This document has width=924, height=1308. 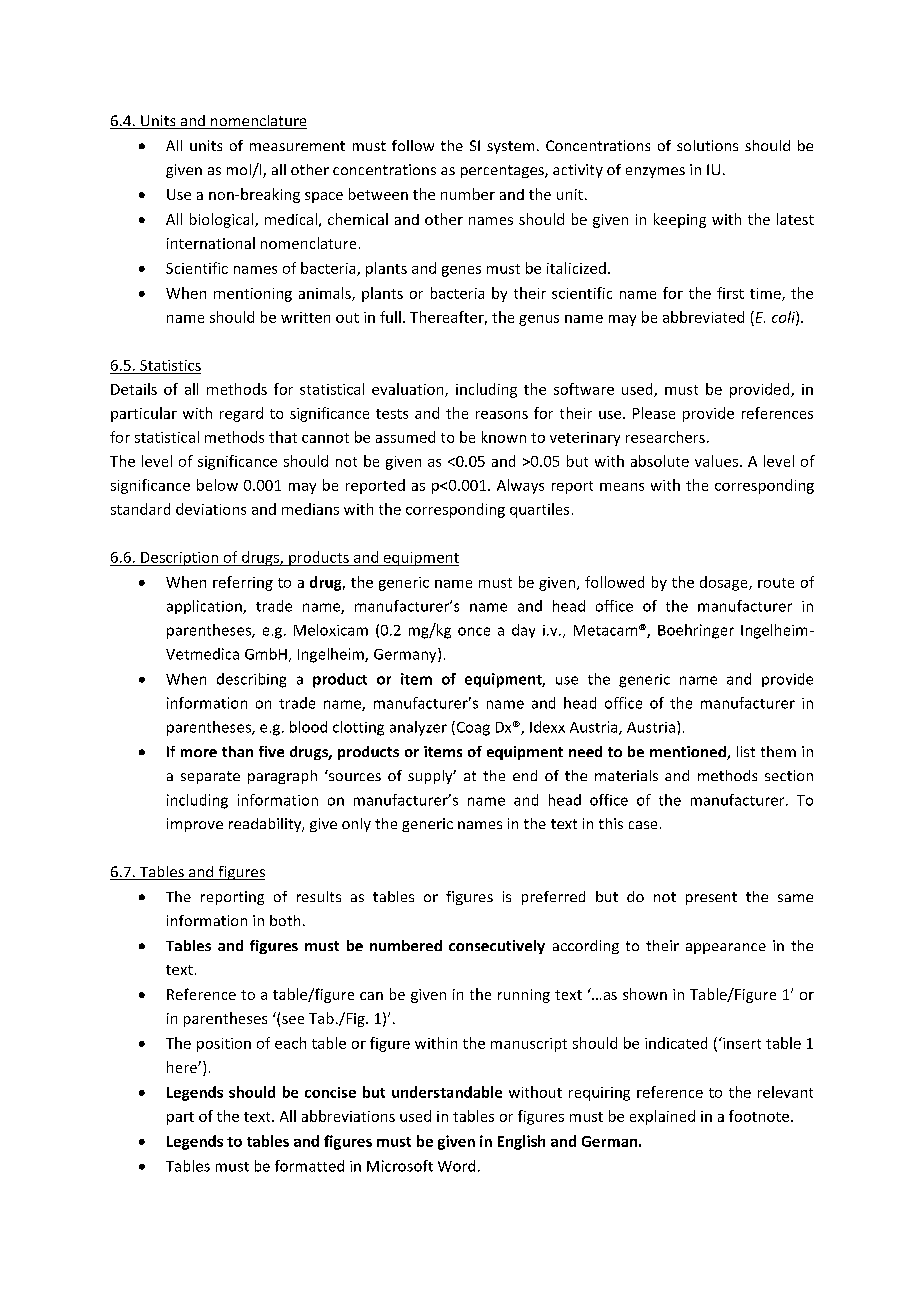 What do you see at coordinates (707, 145) in the document?
I see `solutions` at bounding box center [707, 145].
